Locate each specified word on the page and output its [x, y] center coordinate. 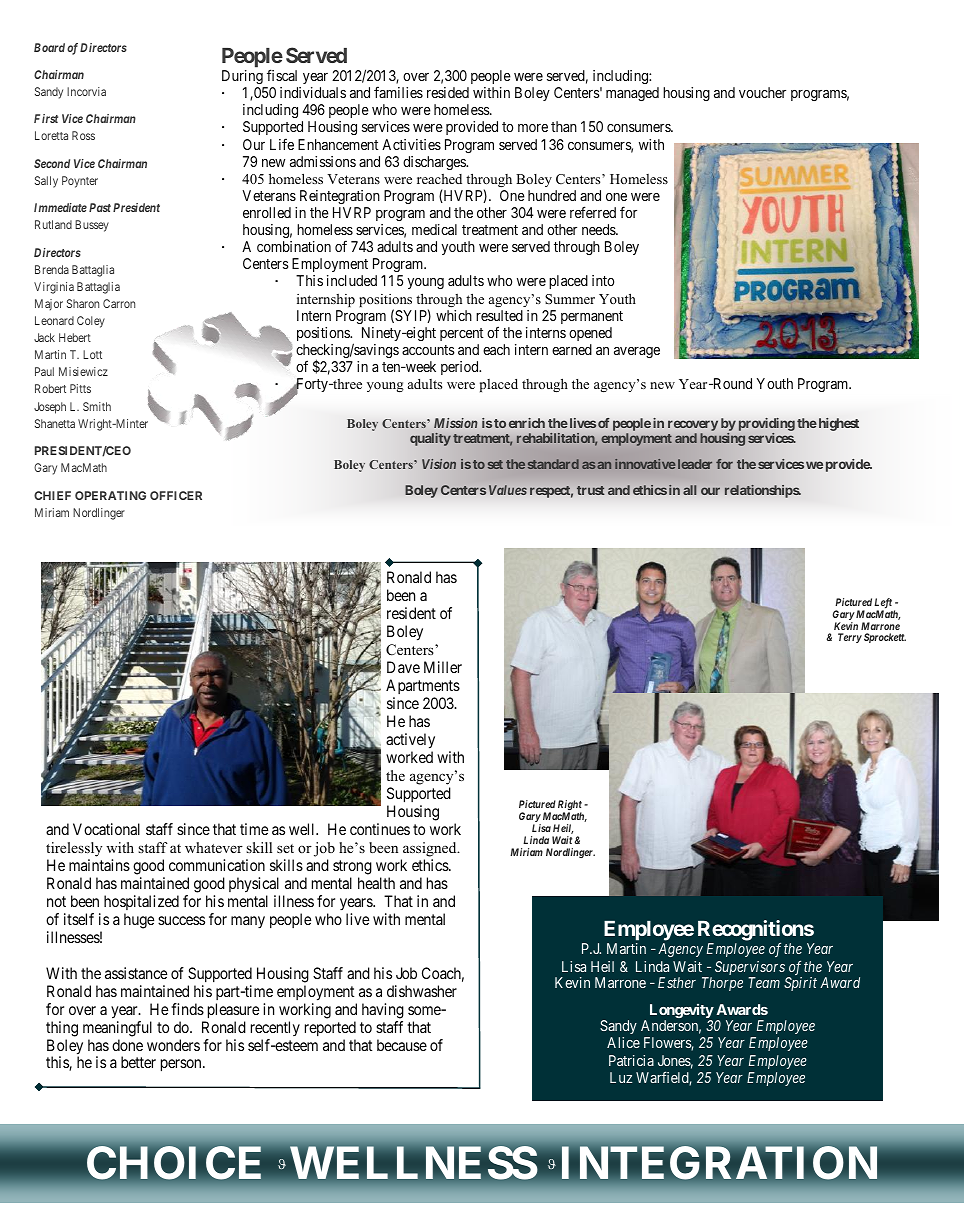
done [127, 1045]
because [402, 1045]
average [637, 352]
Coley [91, 322]
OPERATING [110, 495]
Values [508, 490]
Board [49, 47]
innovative [645, 464]
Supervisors [750, 968]
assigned [431, 849]
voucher [762, 92]
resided [448, 92]
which [454, 315]
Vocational [106, 829]
